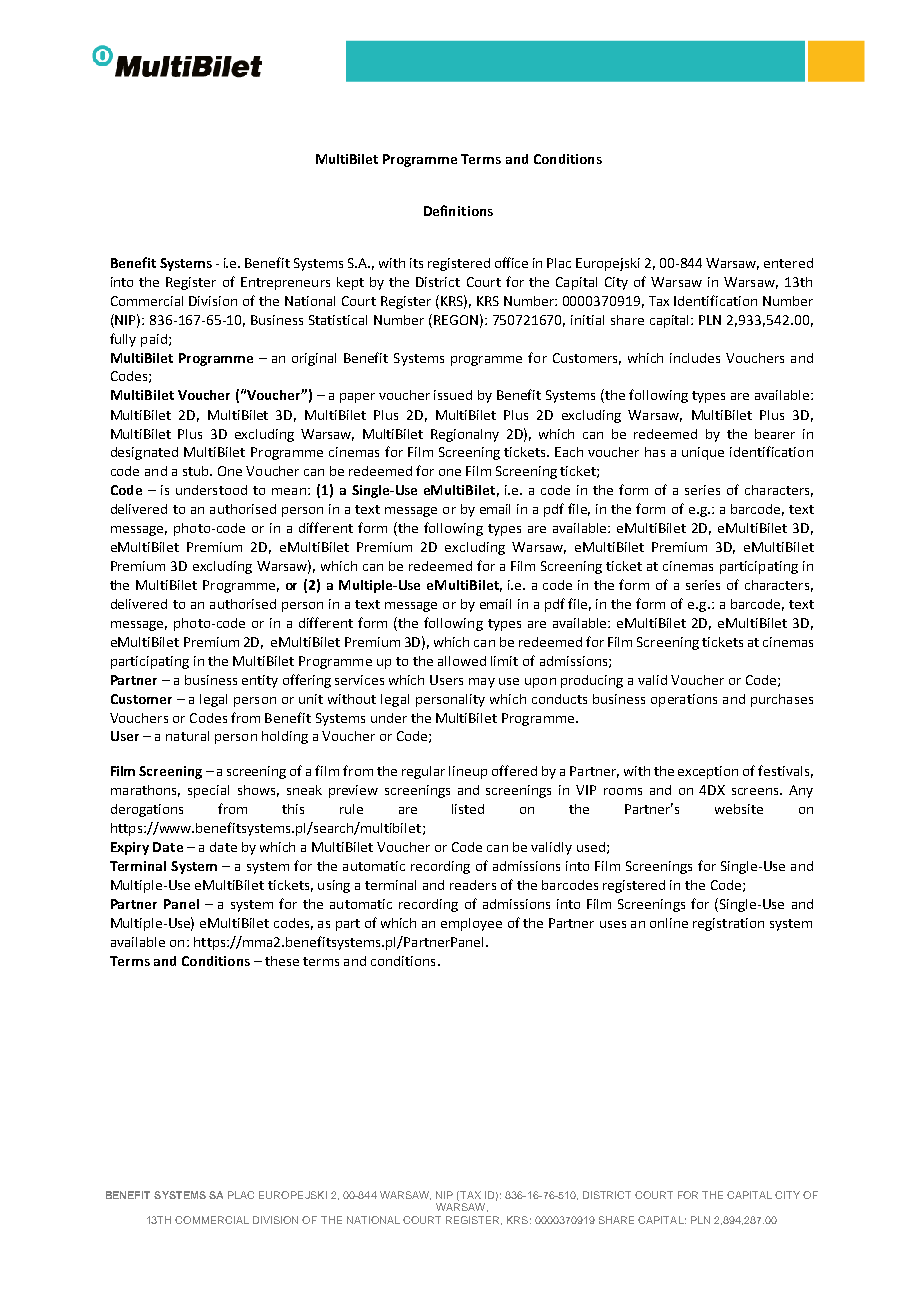 This screenshot has width=924, height=1307. I want to click on operations, so click(684, 700).
